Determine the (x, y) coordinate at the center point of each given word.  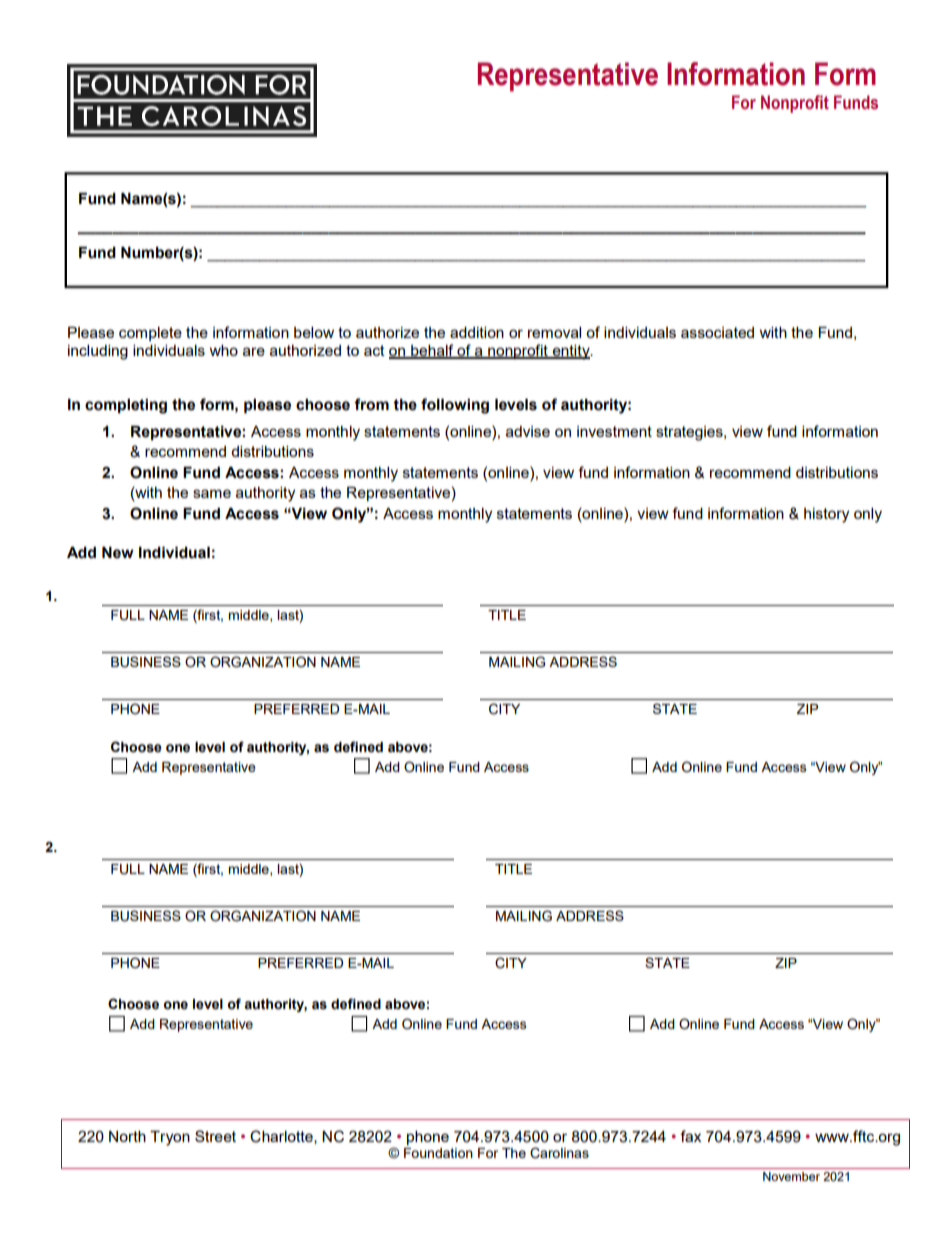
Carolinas (559, 1153)
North (127, 1136)
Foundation (438, 1153)
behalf (432, 351)
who (224, 350)
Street (215, 1136)
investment (614, 431)
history (826, 515)
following (455, 406)
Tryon (170, 1138)
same (212, 493)
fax (690, 1136)
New (118, 553)
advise (528, 431)
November (791, 1176)
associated (717, 332)
